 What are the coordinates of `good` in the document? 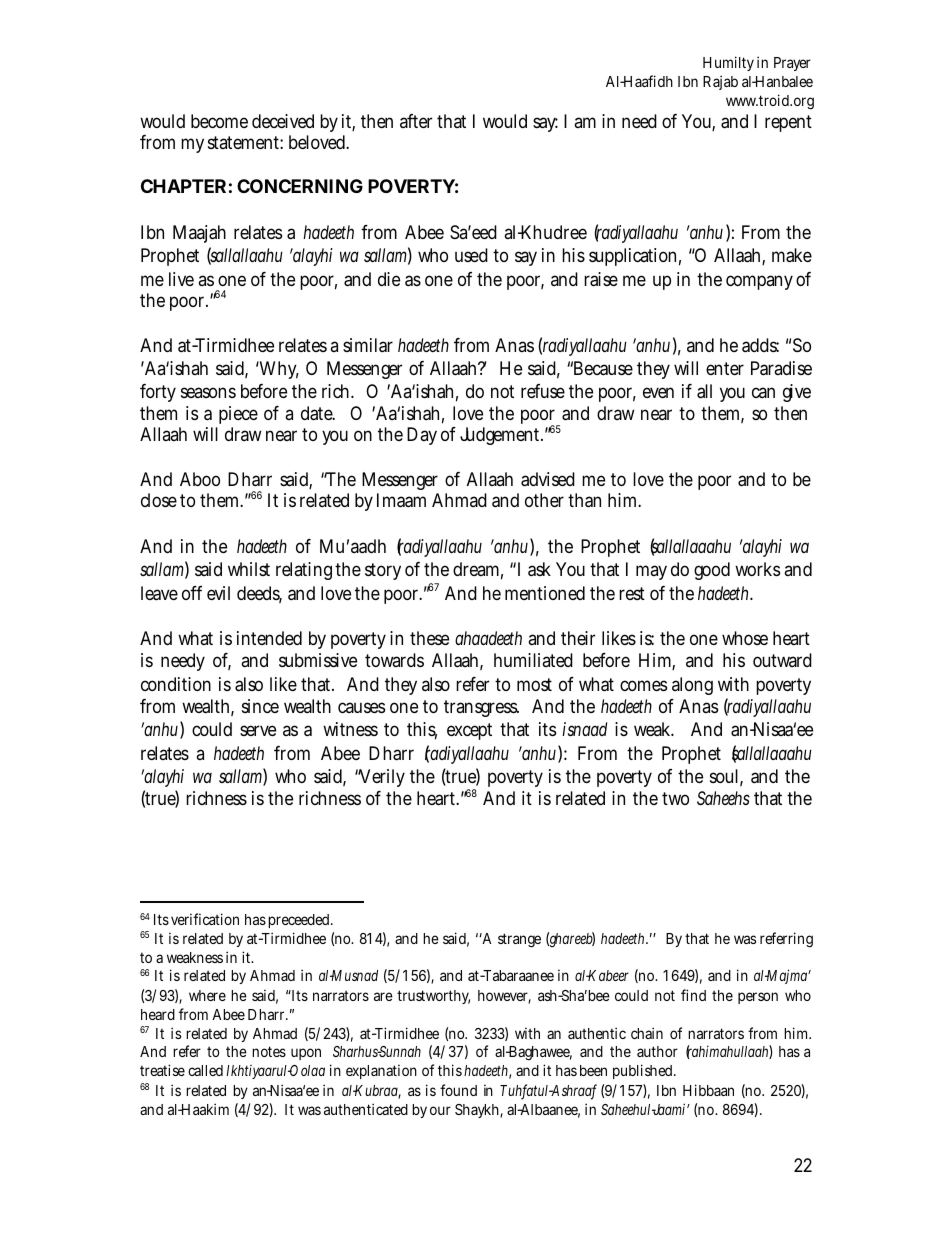 It's located at (712, 571).
